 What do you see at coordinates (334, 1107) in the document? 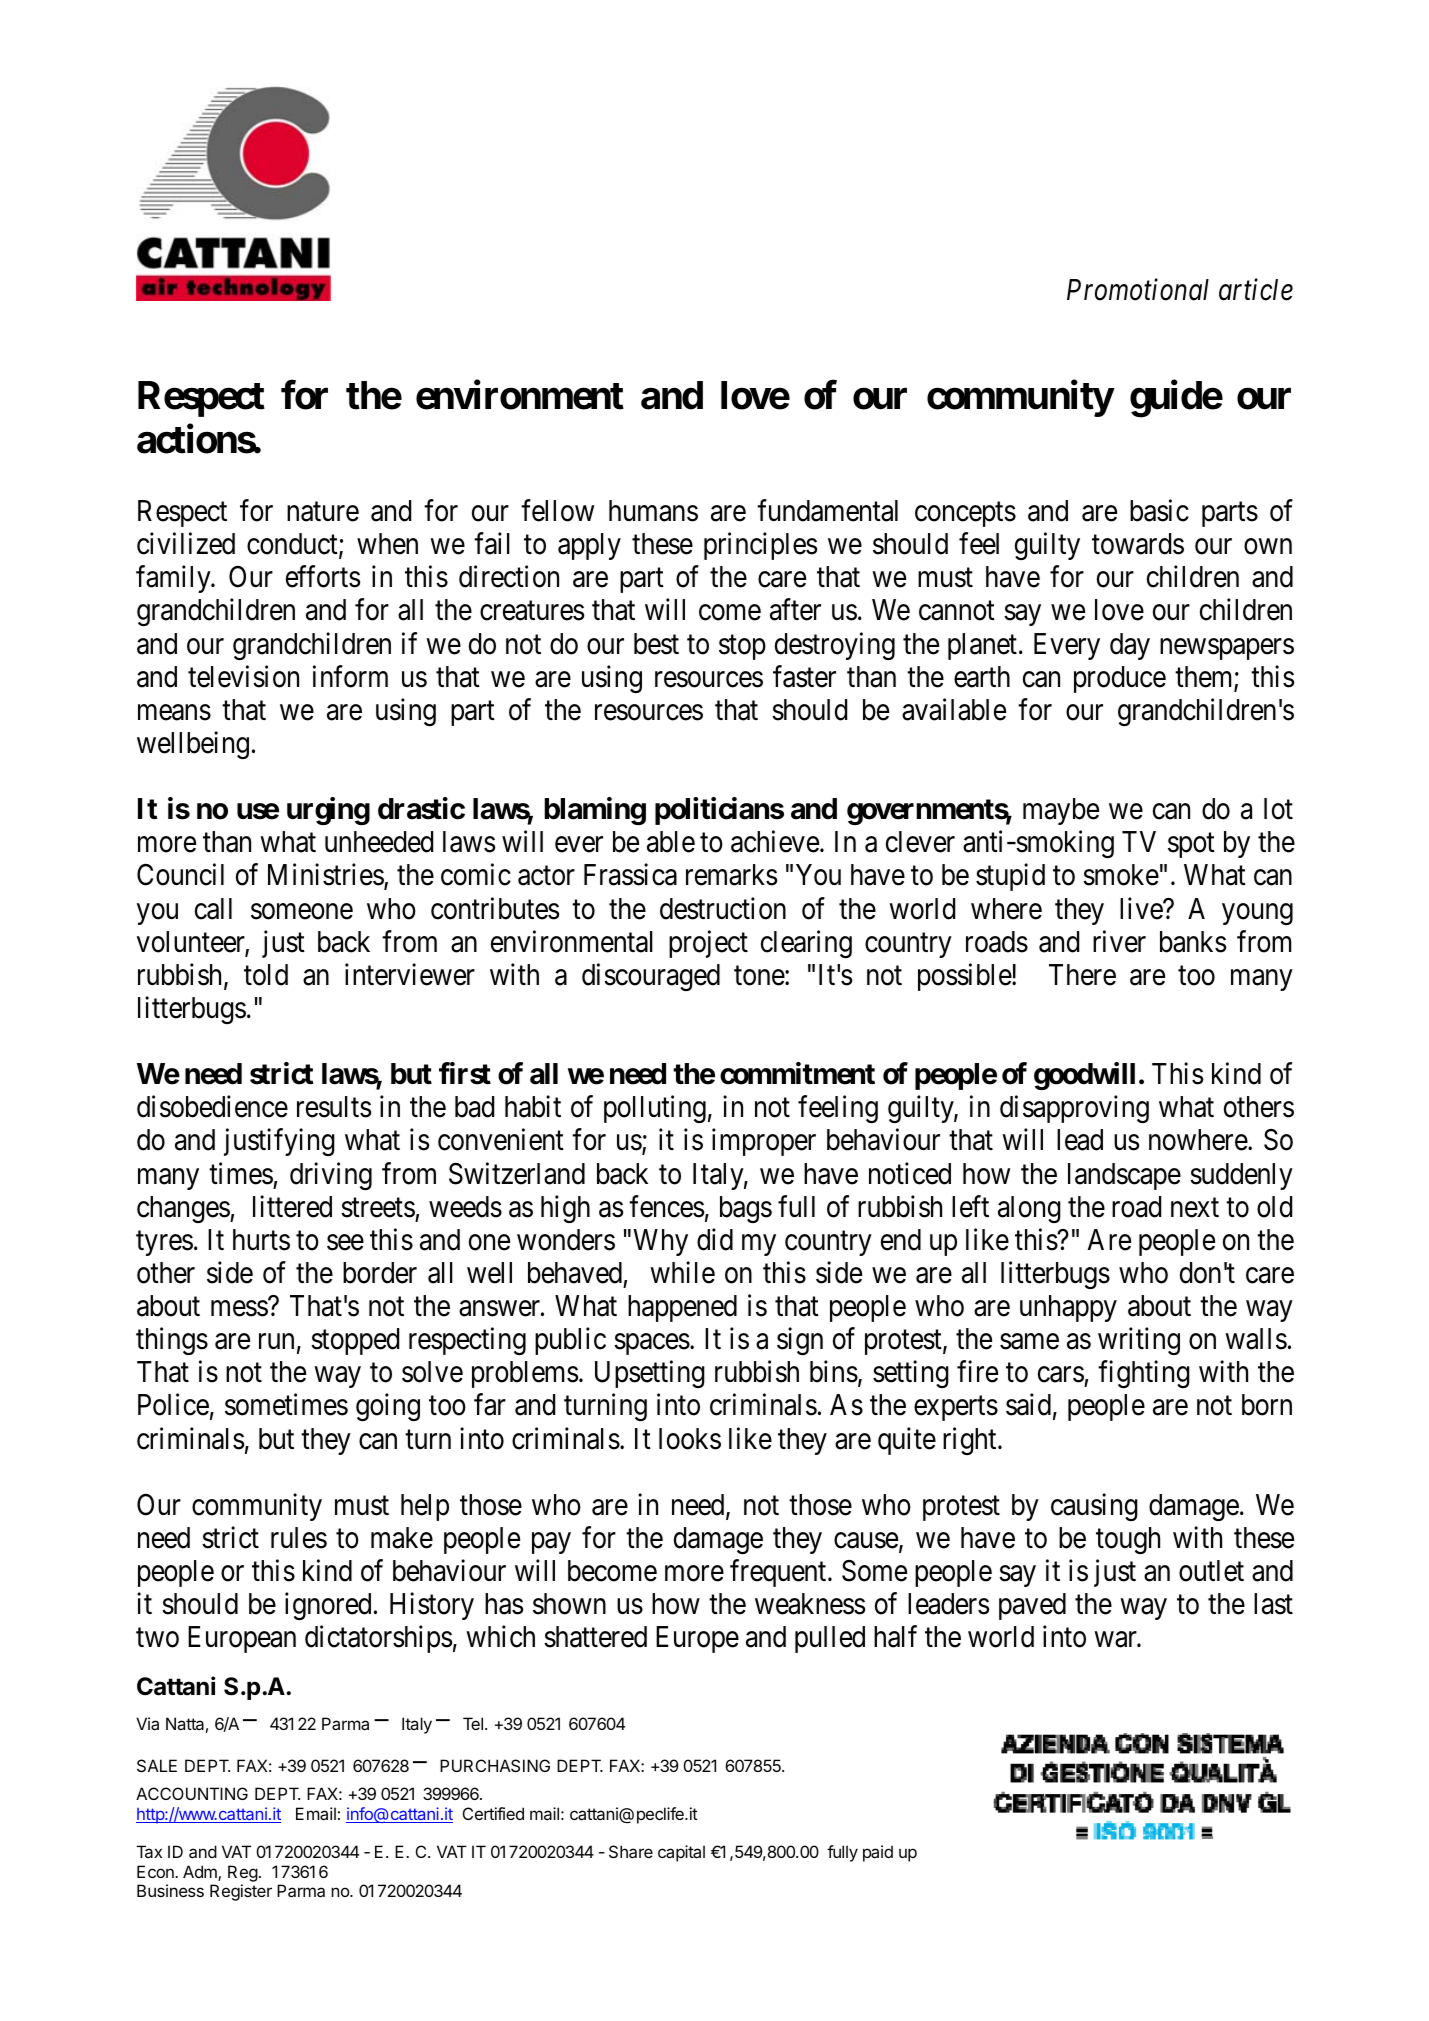
I see `results` at bounding box center [334, 1107].
